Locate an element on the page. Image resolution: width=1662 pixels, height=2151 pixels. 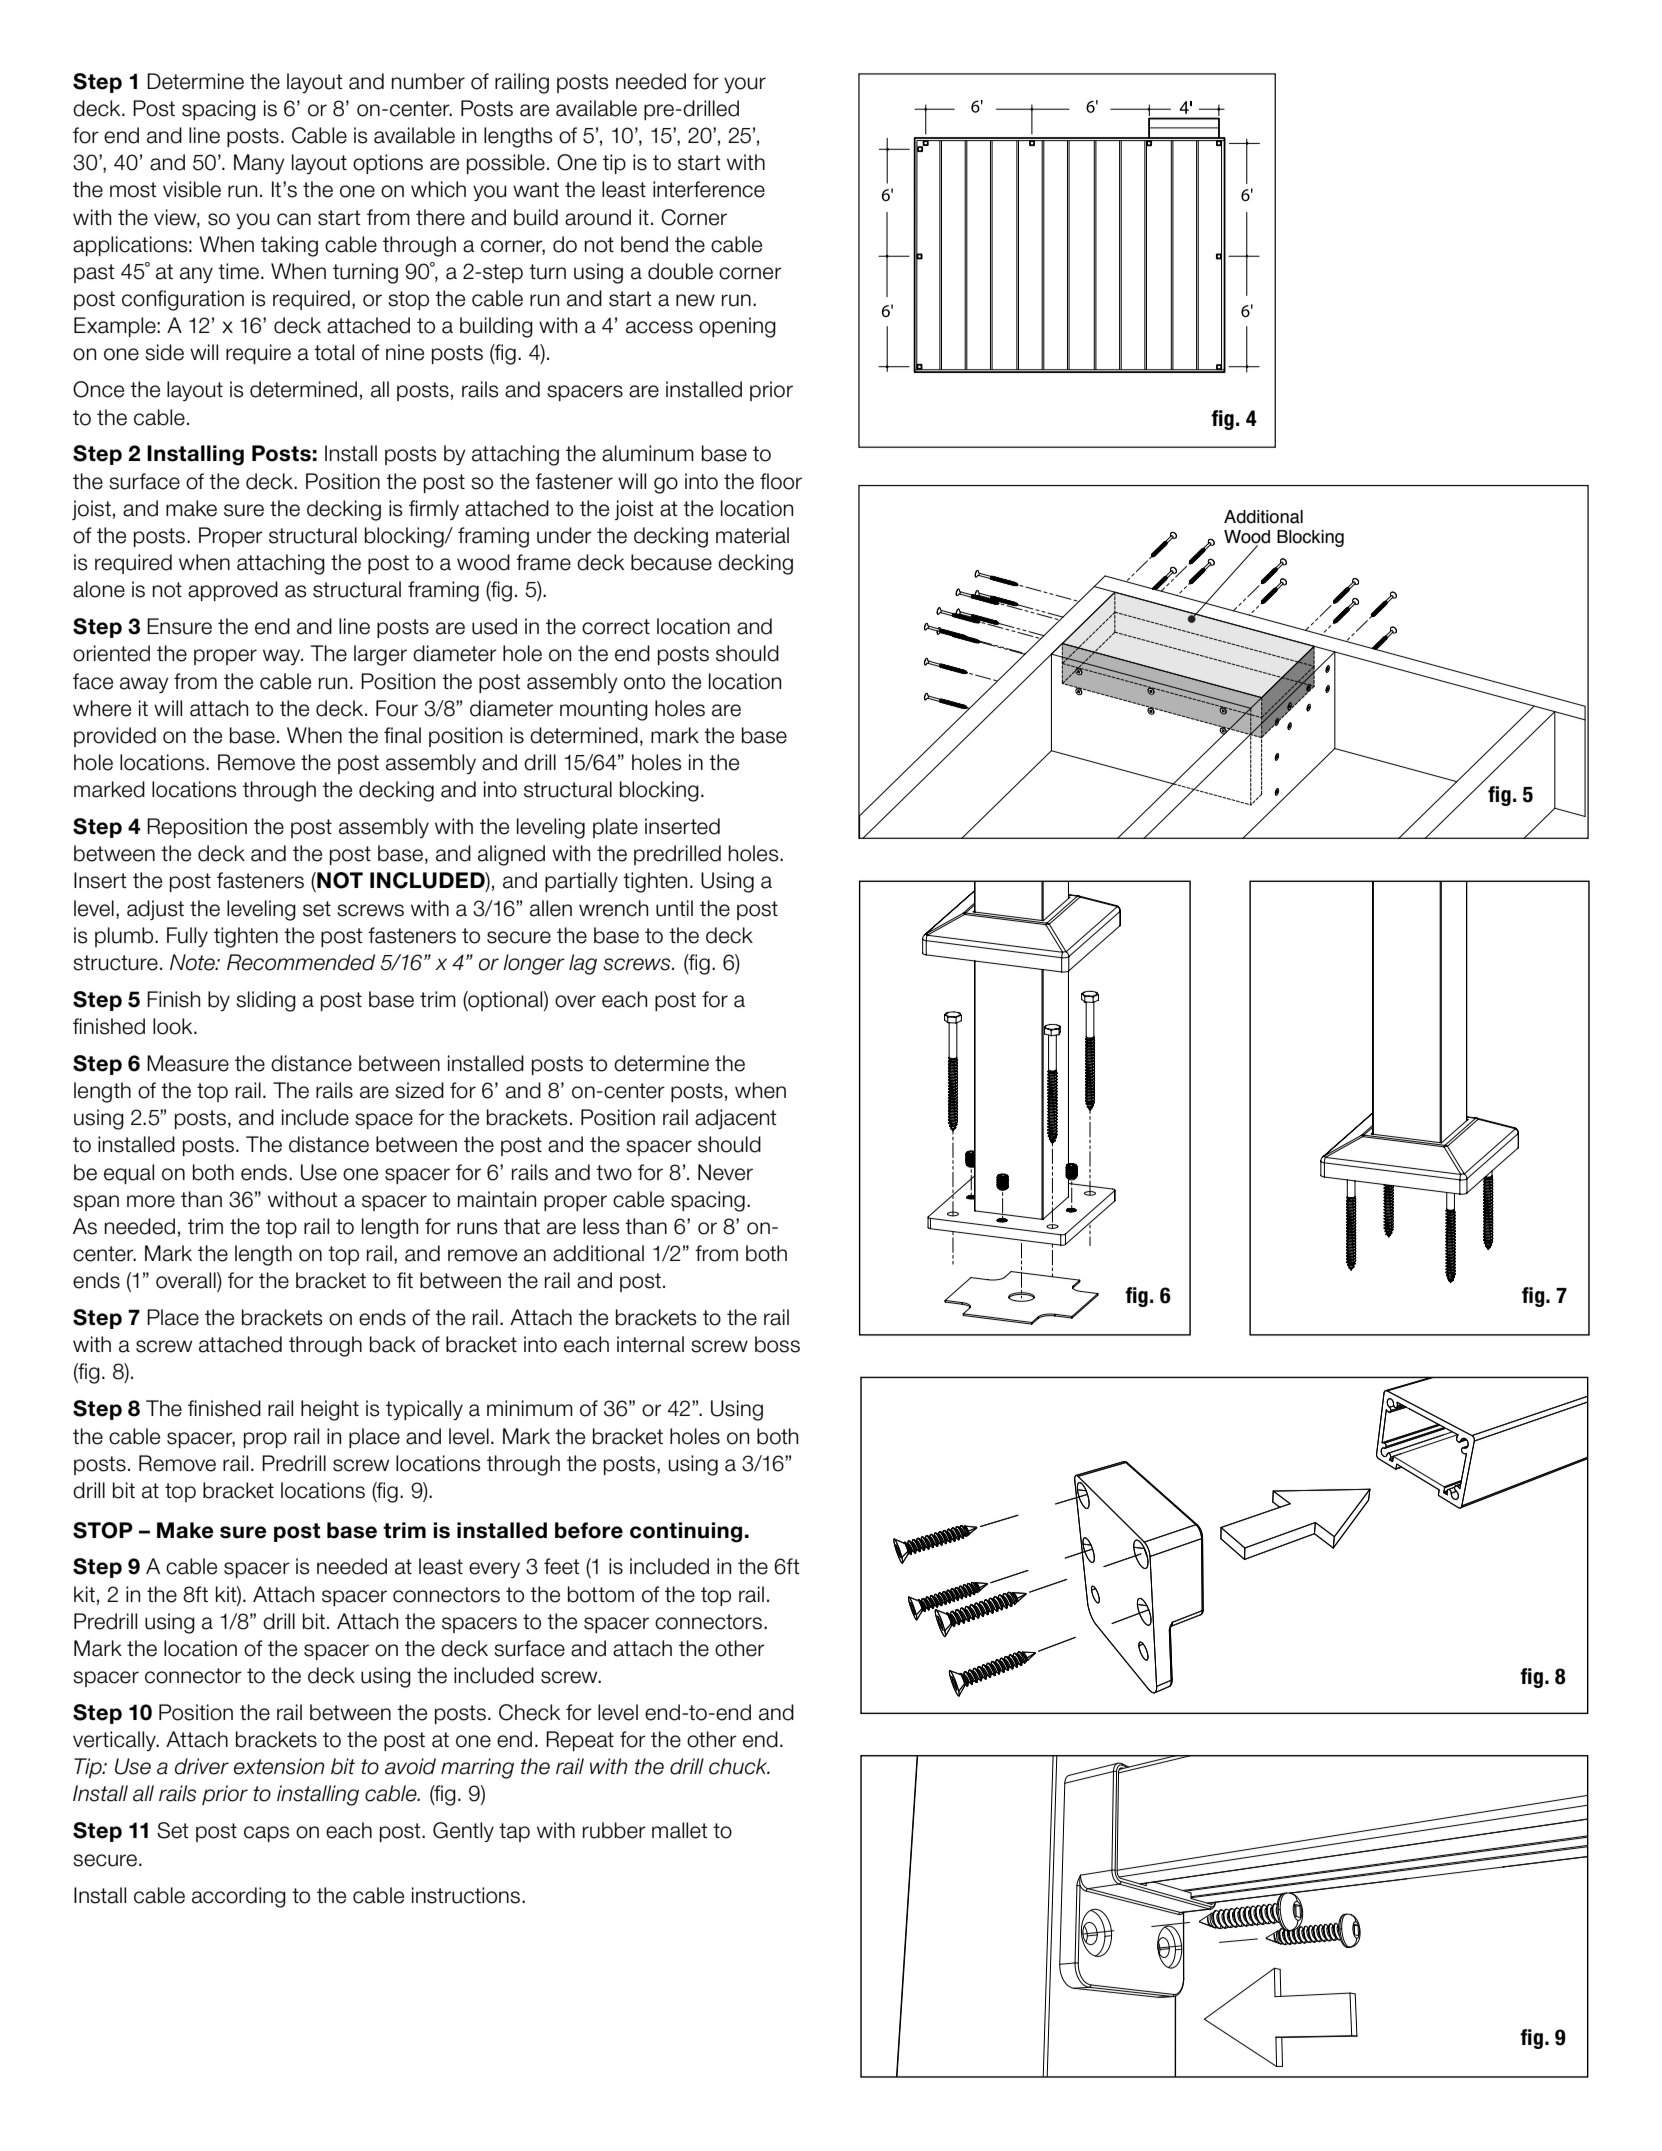
Note is located at coordinates (193, 962).
